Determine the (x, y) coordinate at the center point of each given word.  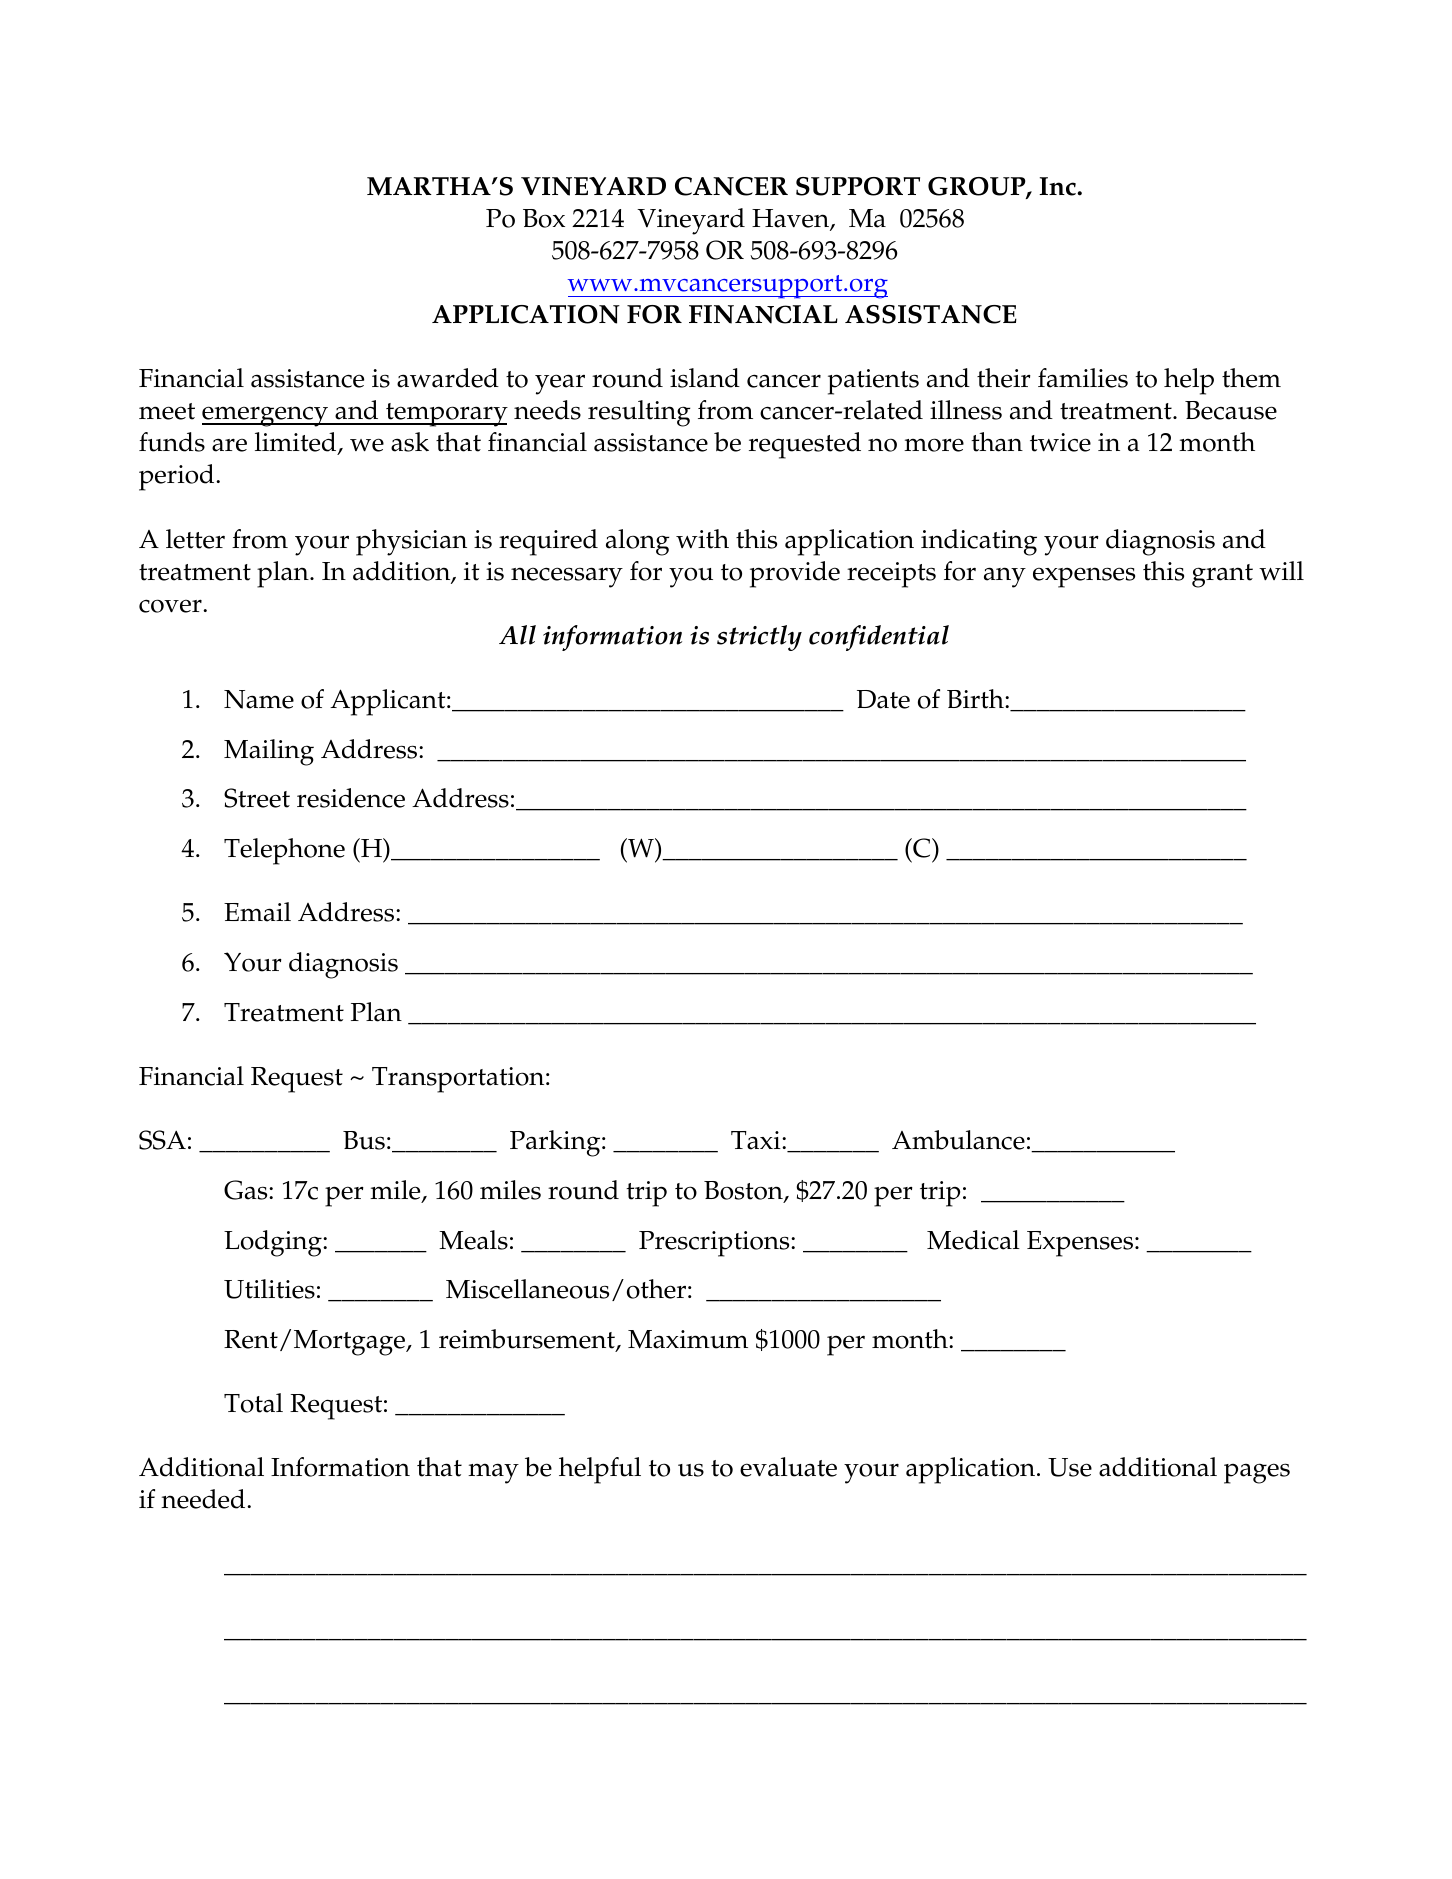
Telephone (284, 851)
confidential (879, 638)
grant (1222, 576)
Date (883, 699)
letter (195, 539)
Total (253, 1403)
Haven (791, 220)
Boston (744, 1191)
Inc (1058, 186)
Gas (247, 1190)
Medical (973, 1240)
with (702, 539)
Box (544, 218)
